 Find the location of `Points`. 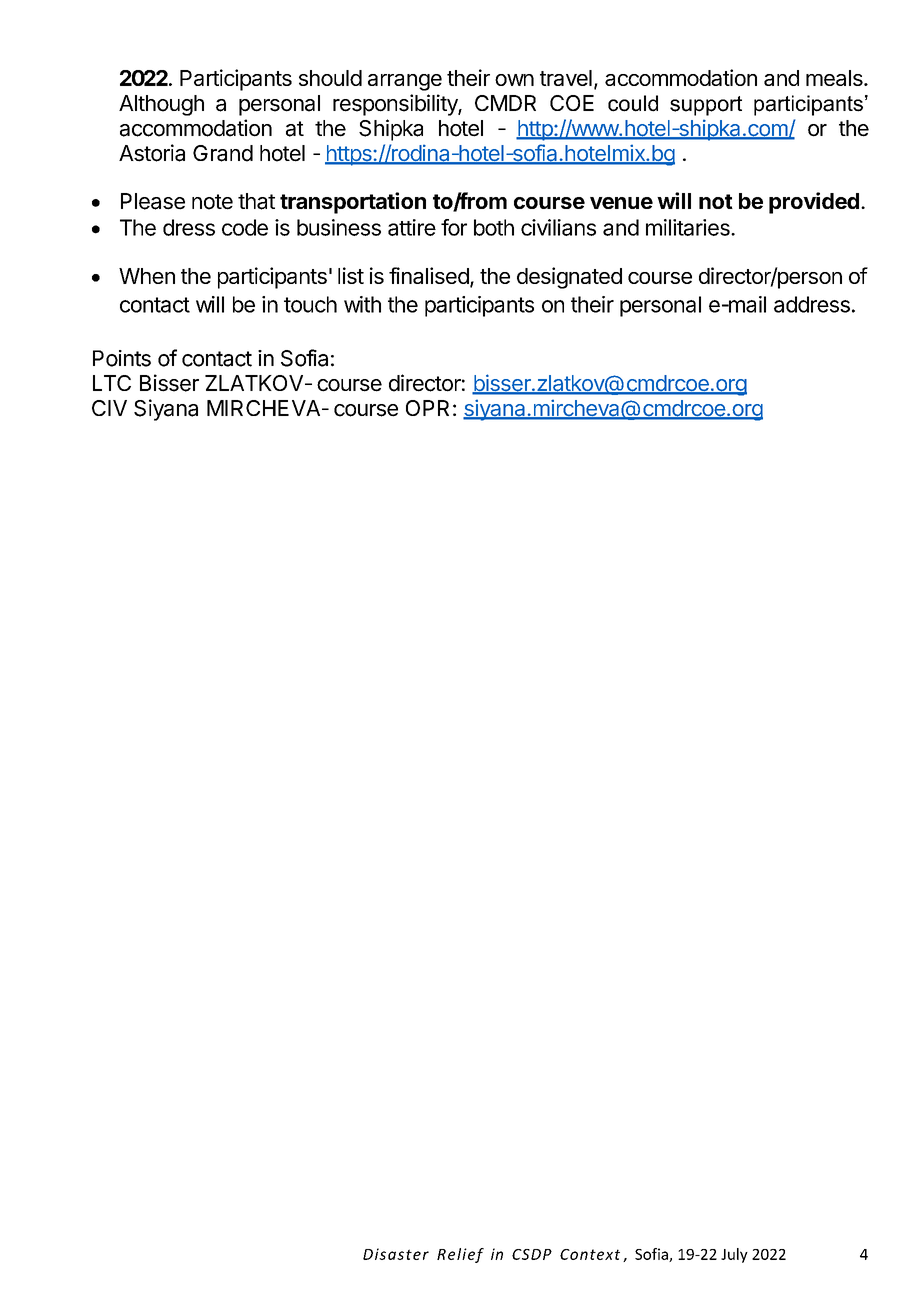

Points is located at coordinates (122, 358).
